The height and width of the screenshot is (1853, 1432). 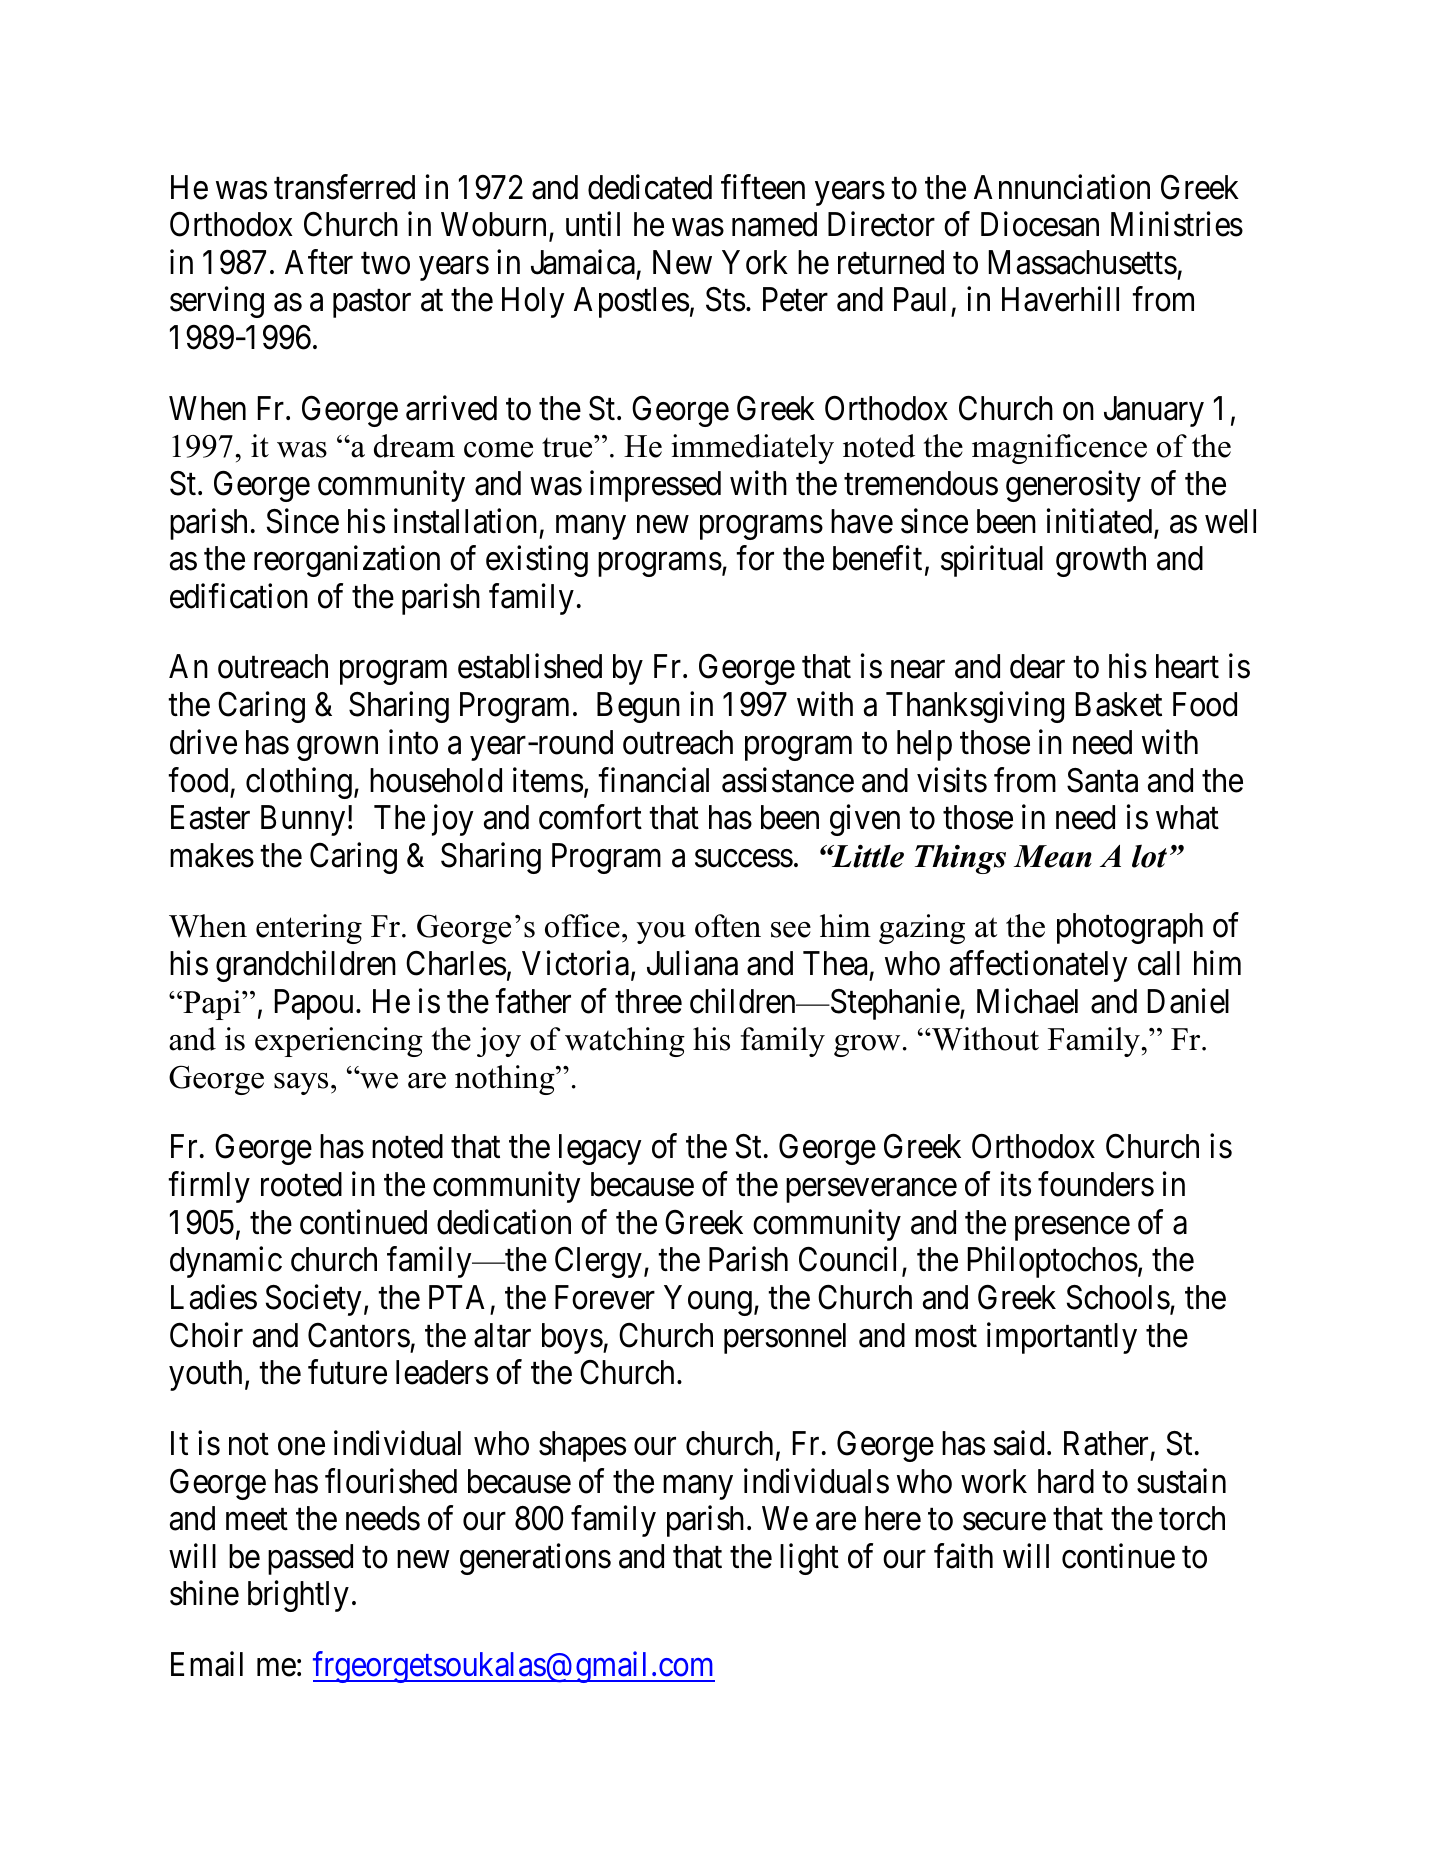 What do you see at coordinates (625, 1042) in the screenshot?
I see `watching` at bounding box center [625, 1042].
